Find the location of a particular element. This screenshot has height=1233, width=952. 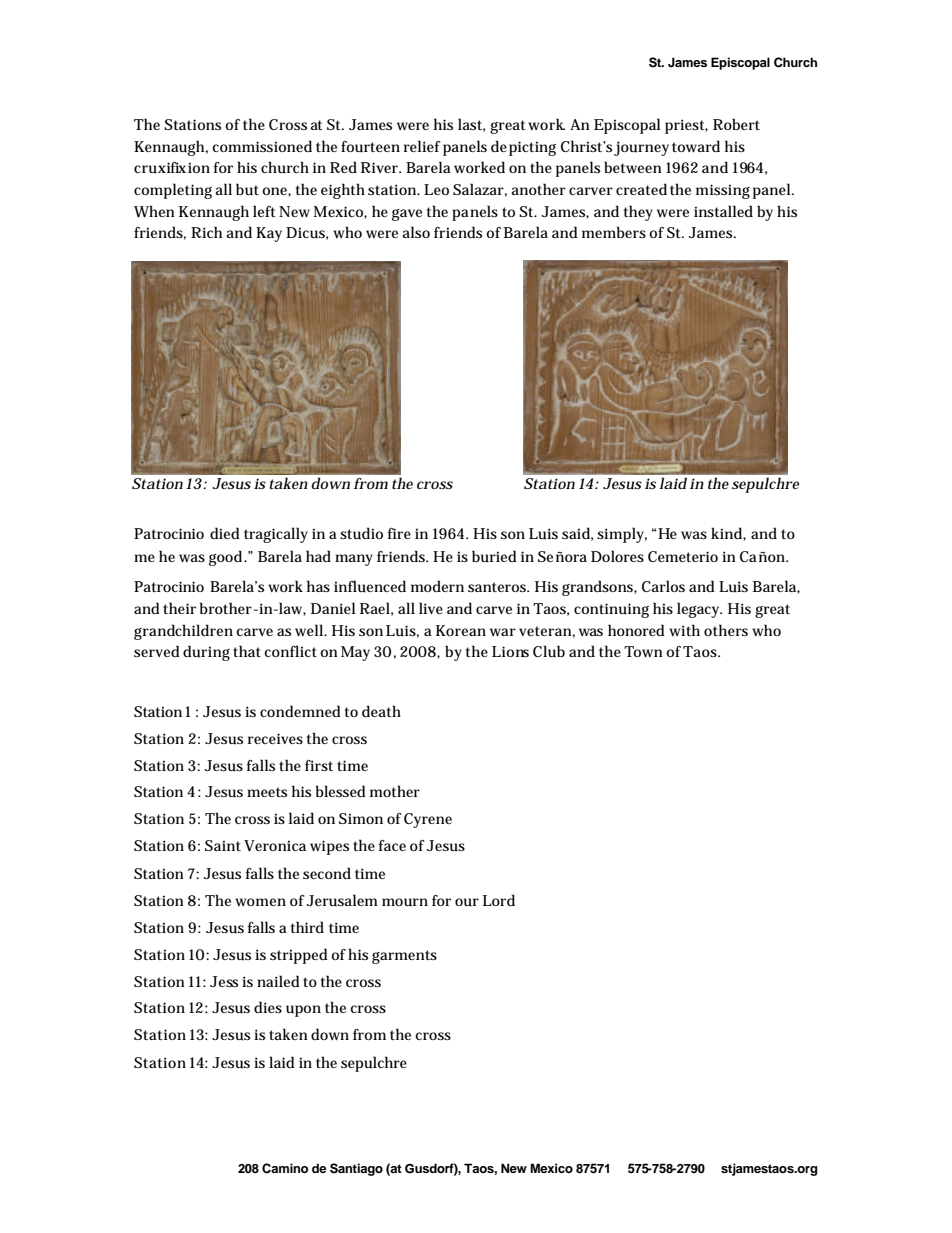

died is located at coordinates (225, 533).
